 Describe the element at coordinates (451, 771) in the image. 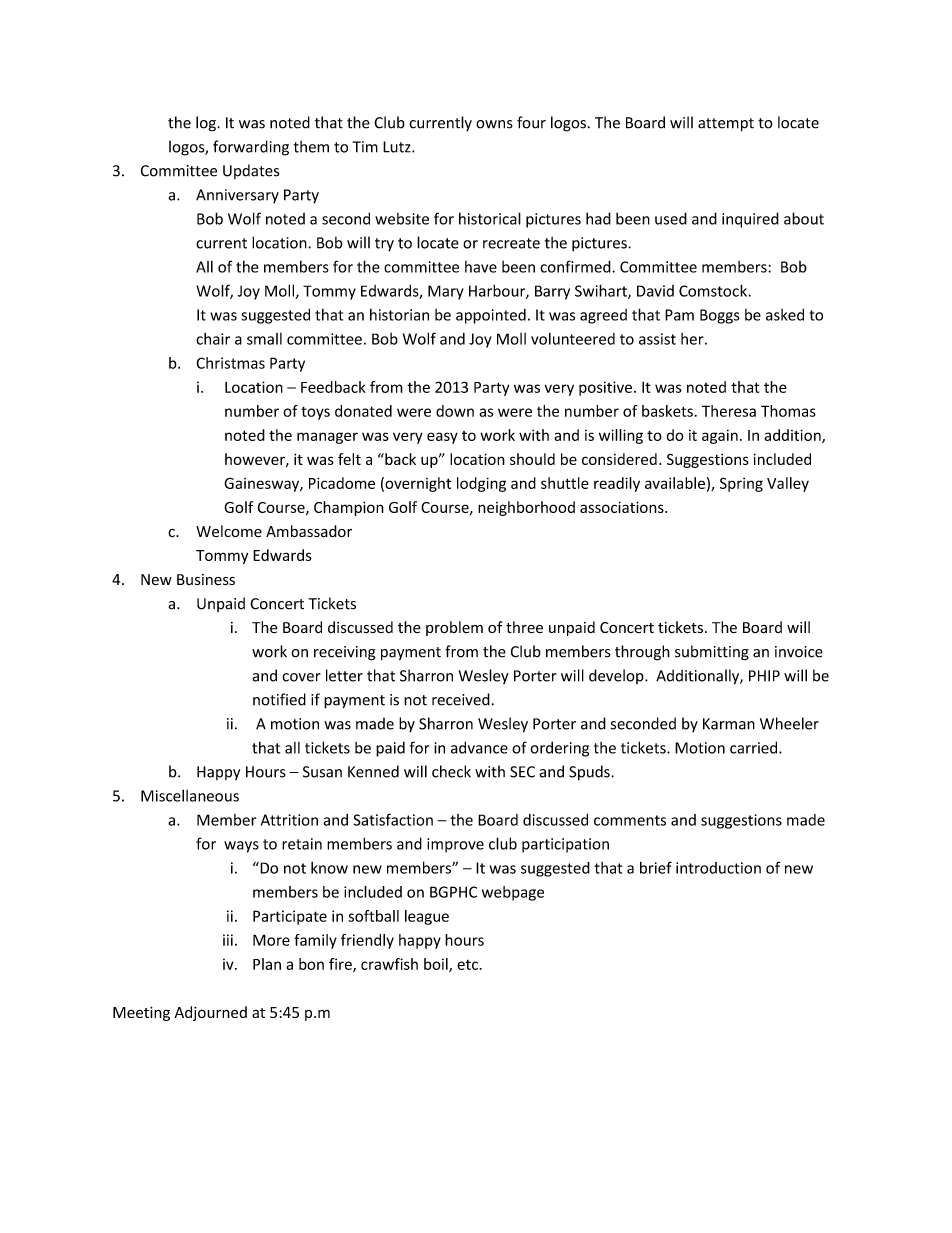

I see `check` at that location.
